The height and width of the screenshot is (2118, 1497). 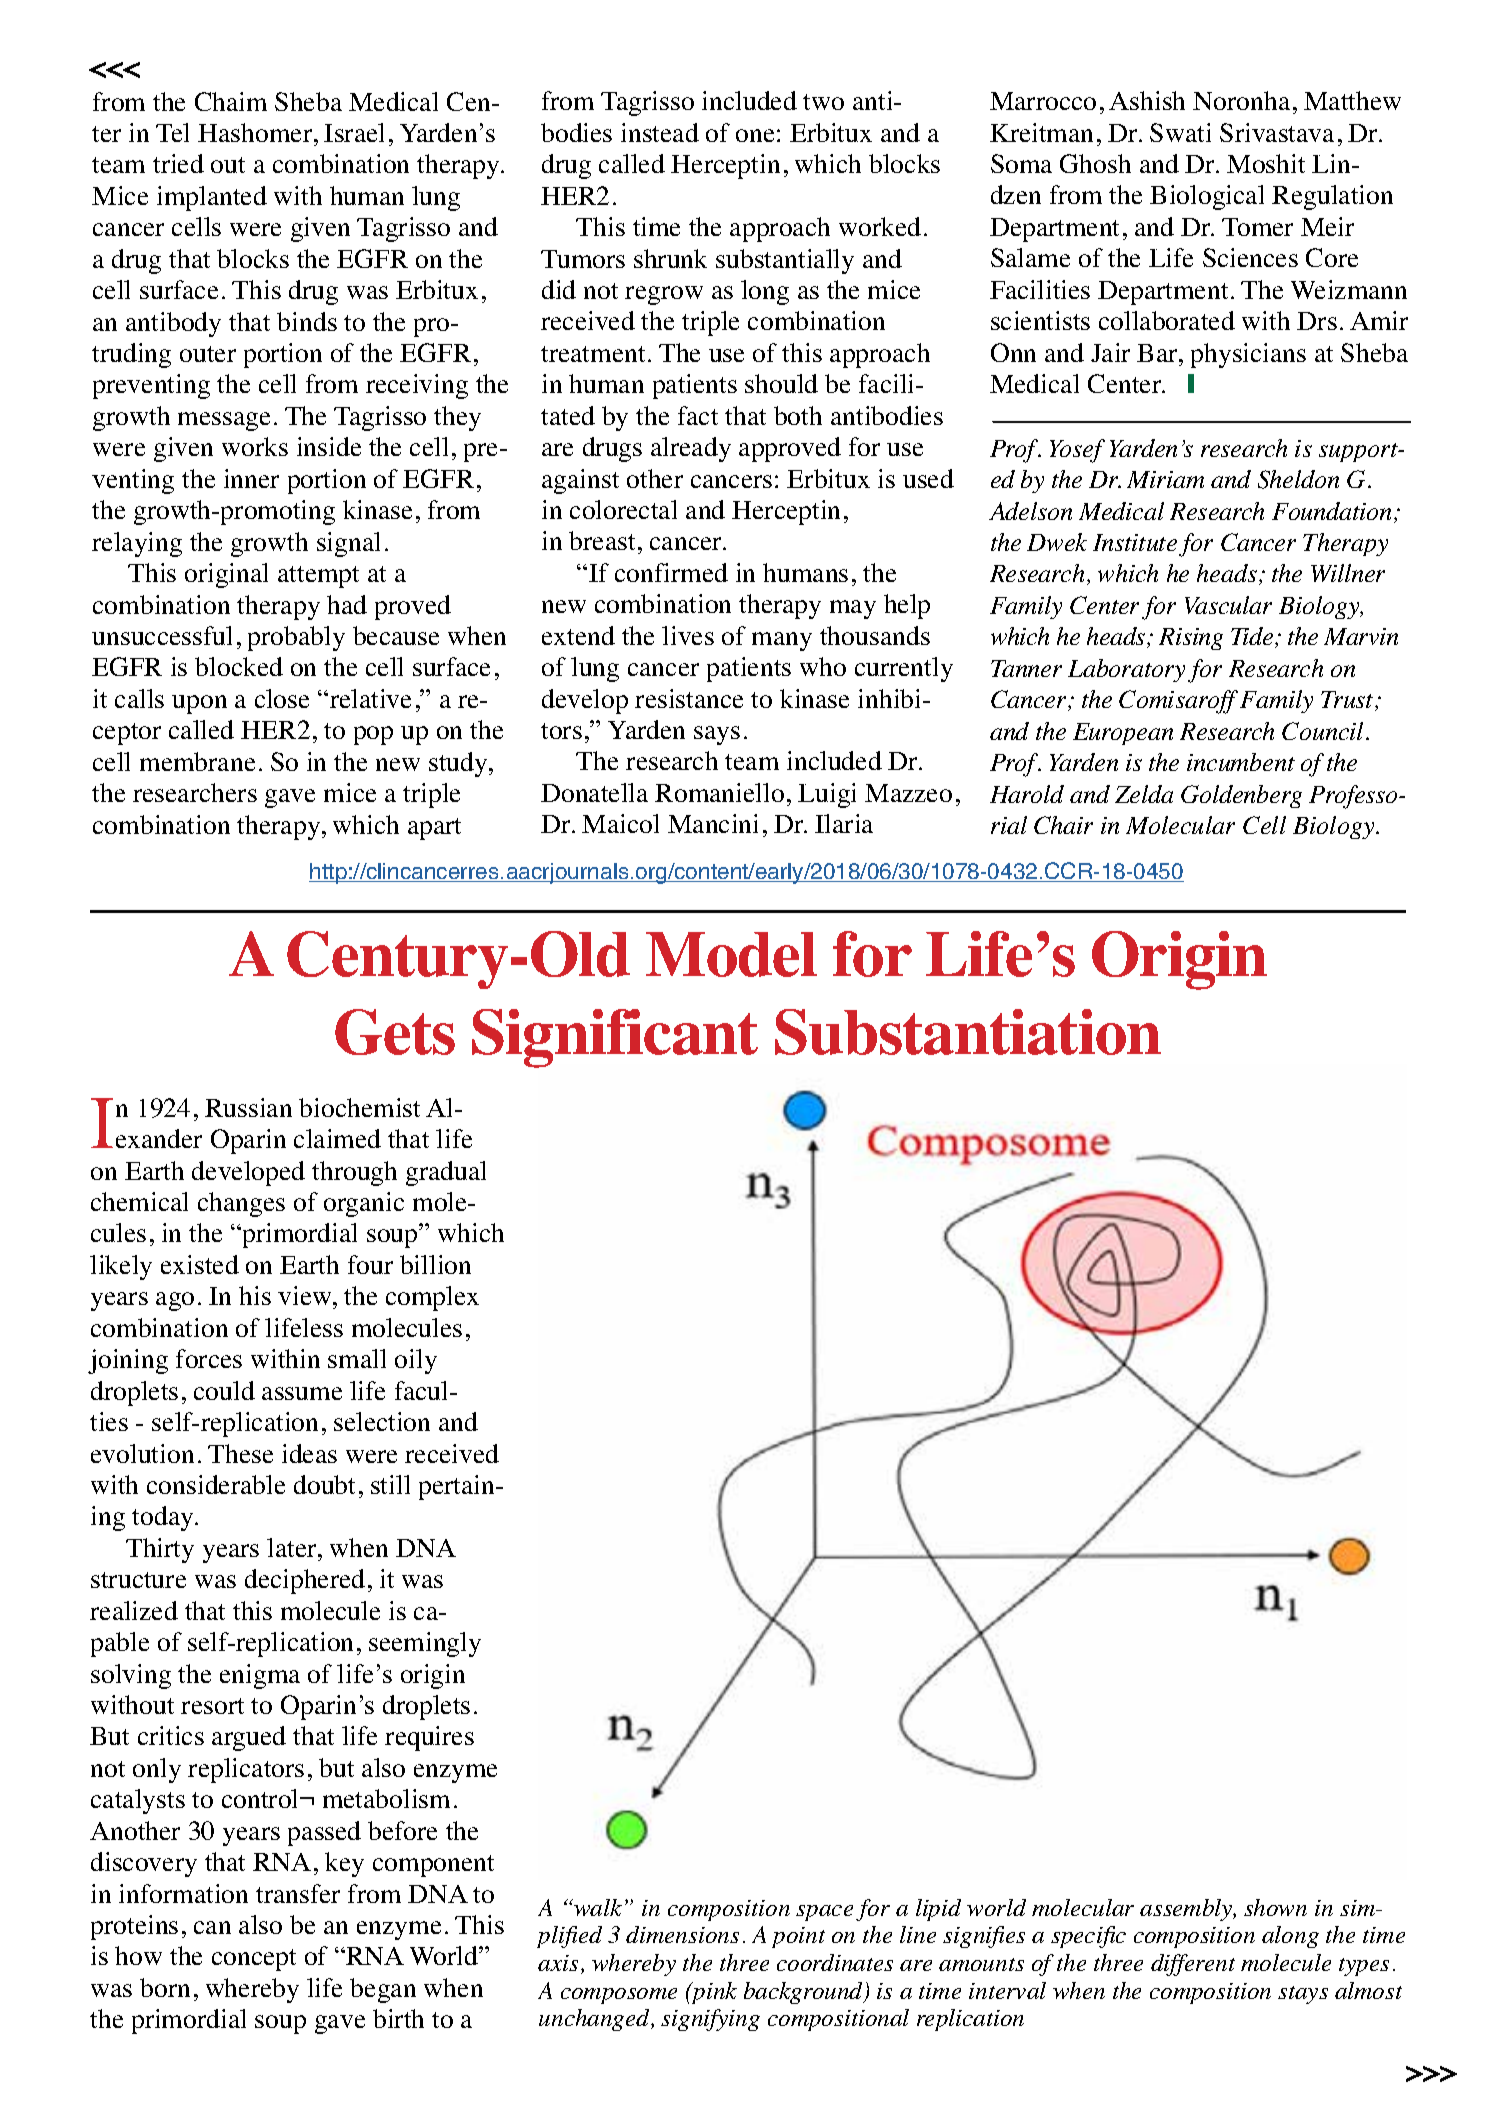 I want to click on Russian, so click(x=248, y=1107).
